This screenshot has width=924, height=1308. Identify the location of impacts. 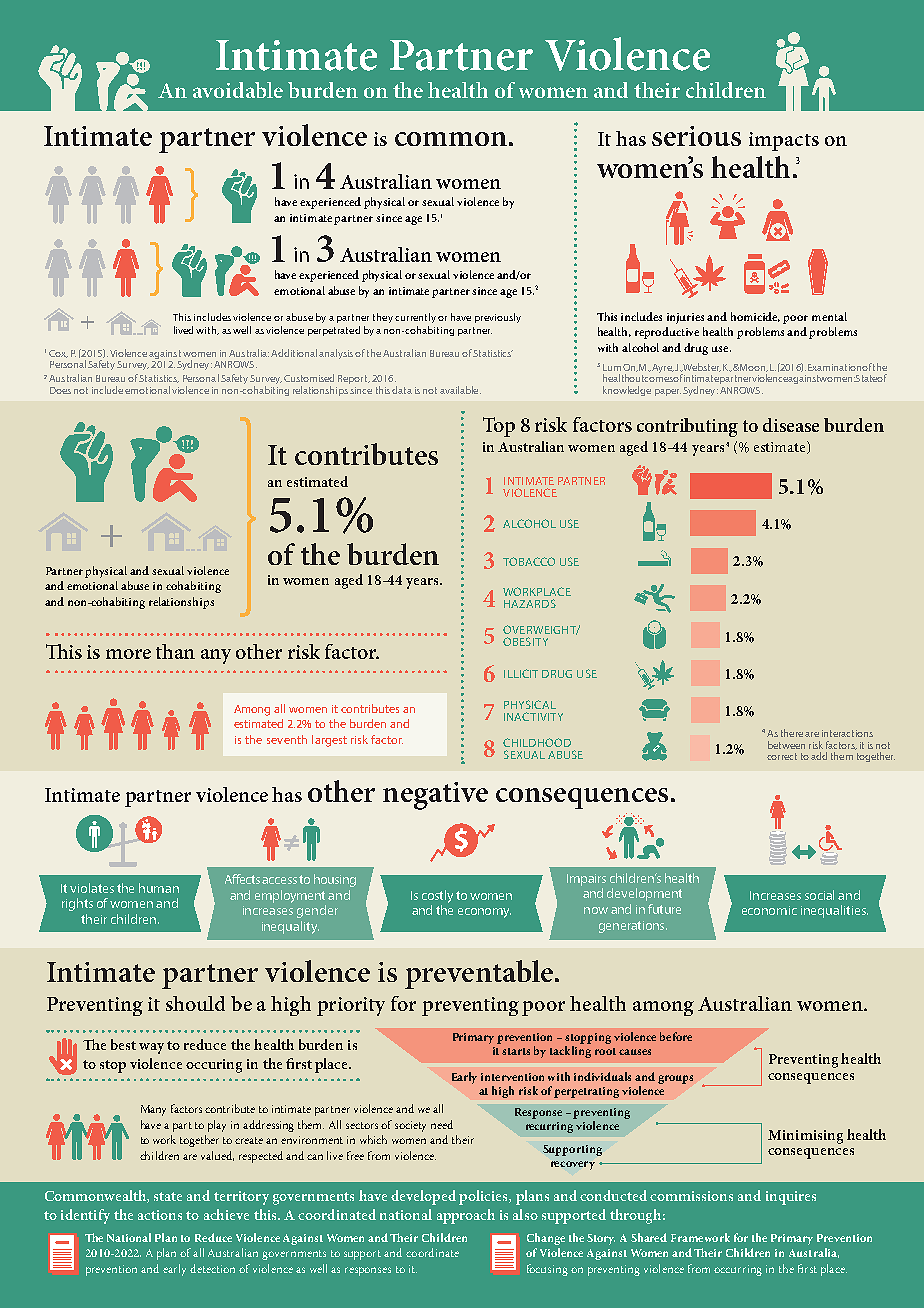
(784, 141).
